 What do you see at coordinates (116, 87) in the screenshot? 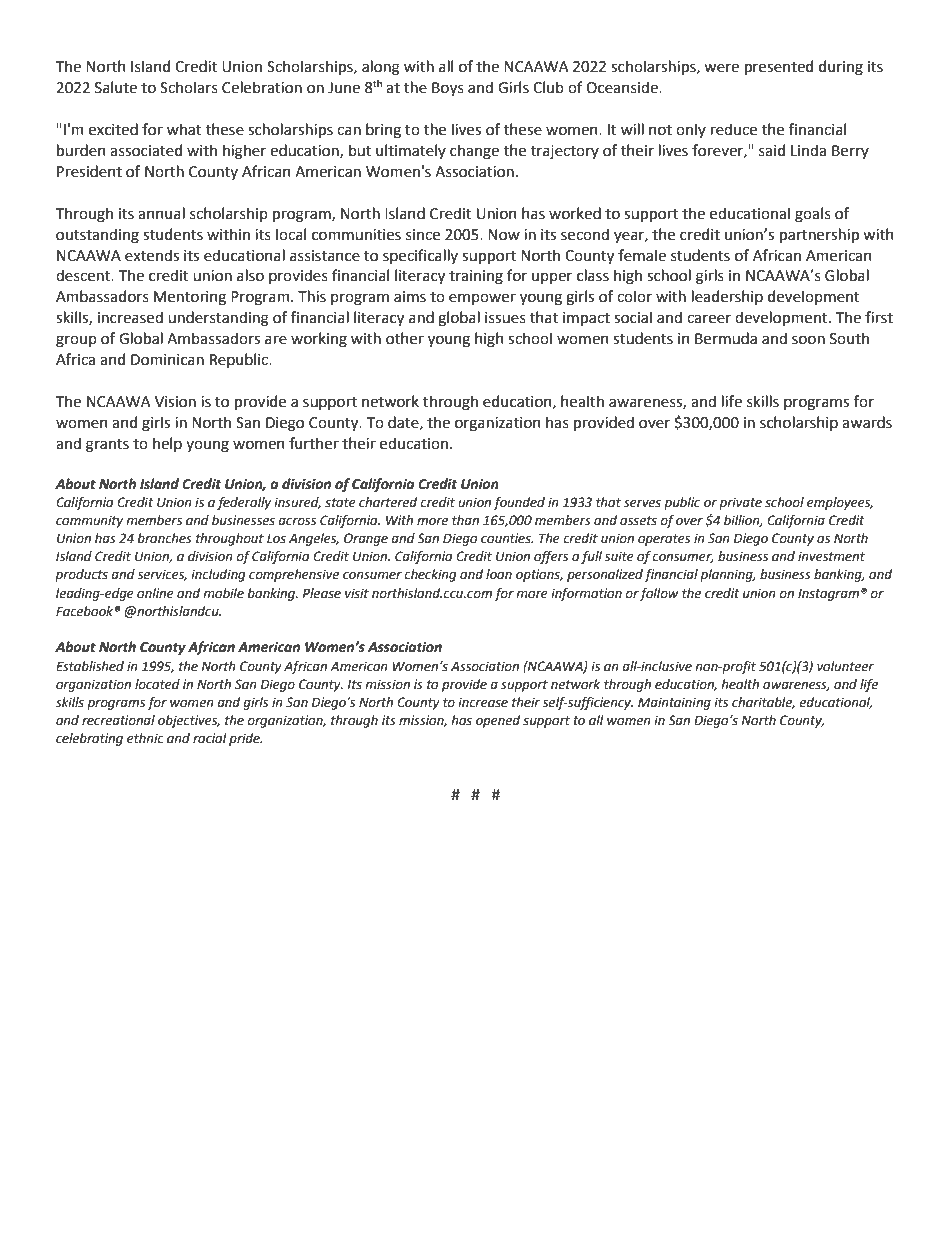
I see `Salute` at bounding box center [116, 87].
